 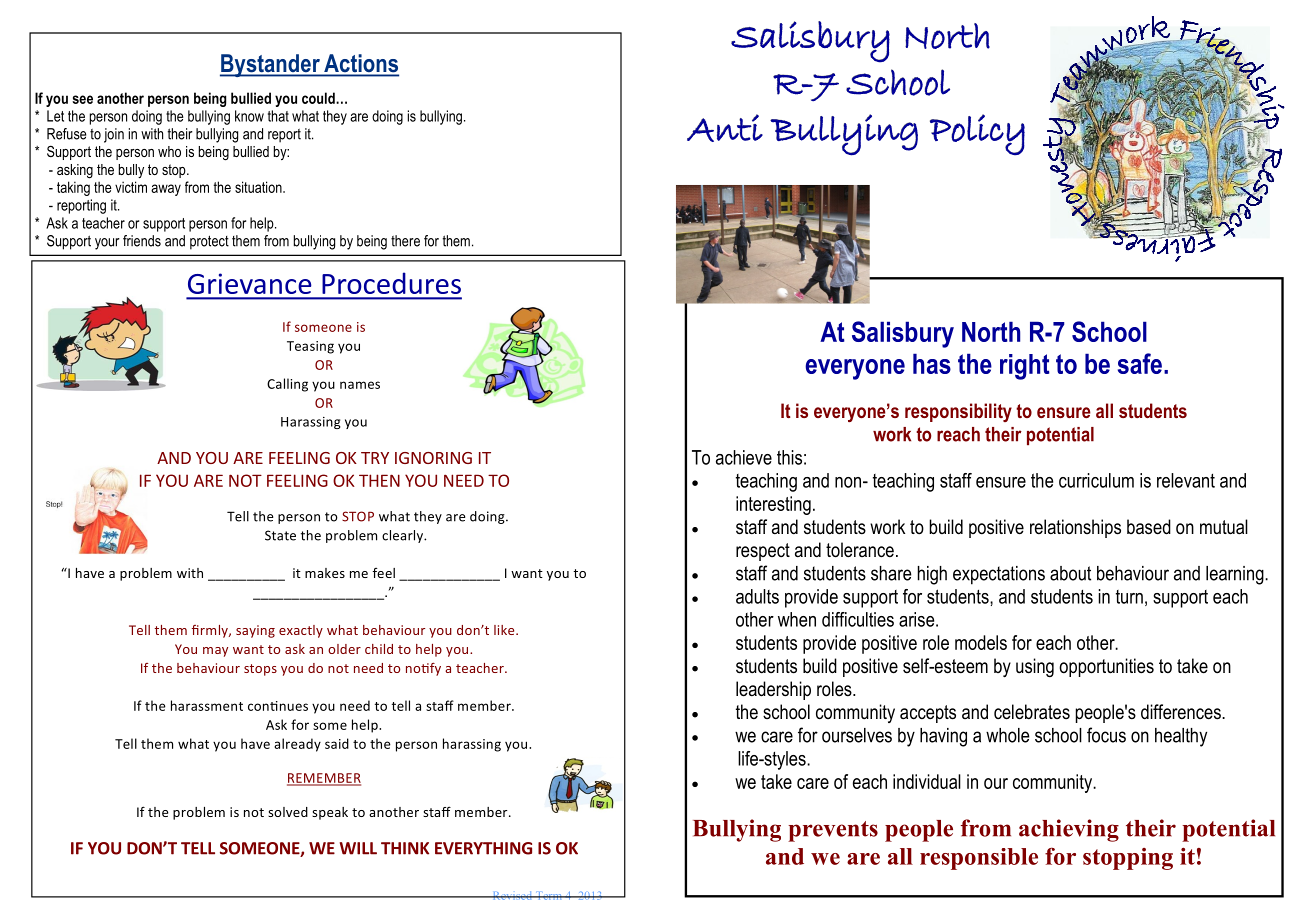 What do you see at coordinates (1096, 480) in the page?
I see `curriculum` at bounding box center [1096, 480].
